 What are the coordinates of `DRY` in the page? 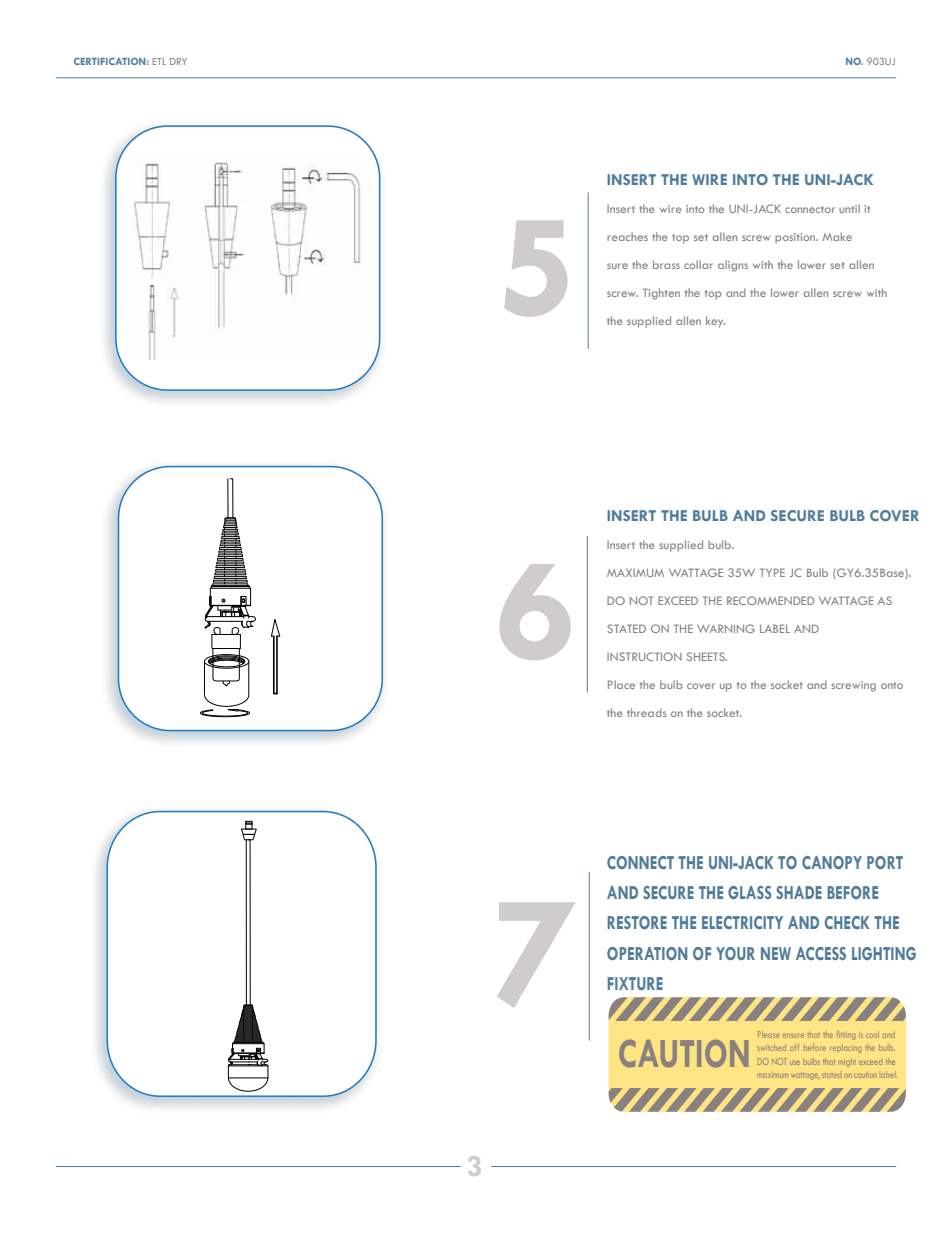 It's located at (178, 61).
